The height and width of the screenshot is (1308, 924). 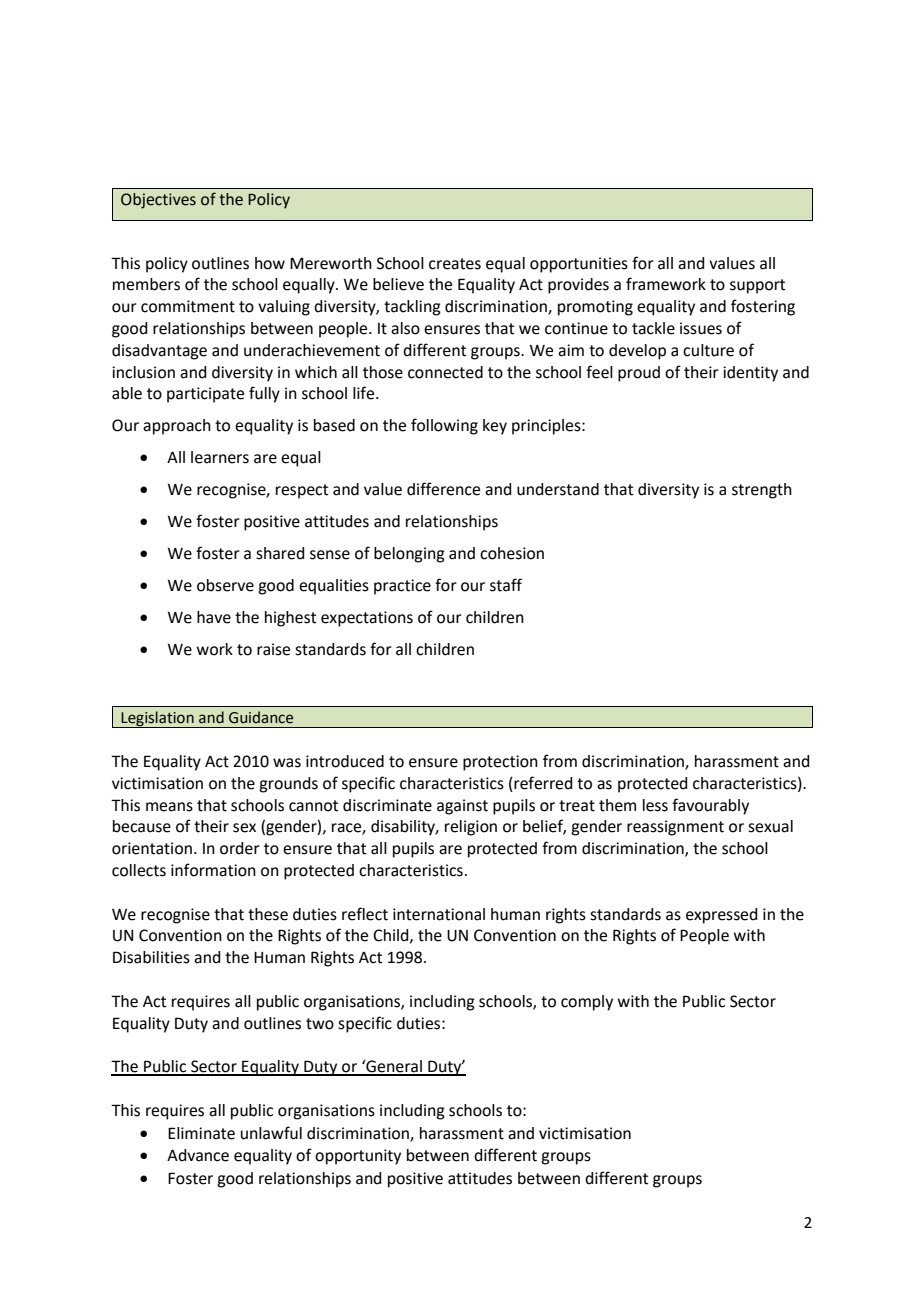 What do you see at coordinates (455, 264) in the screenshot?
I see `creates` at bounding box center [455, 264].
